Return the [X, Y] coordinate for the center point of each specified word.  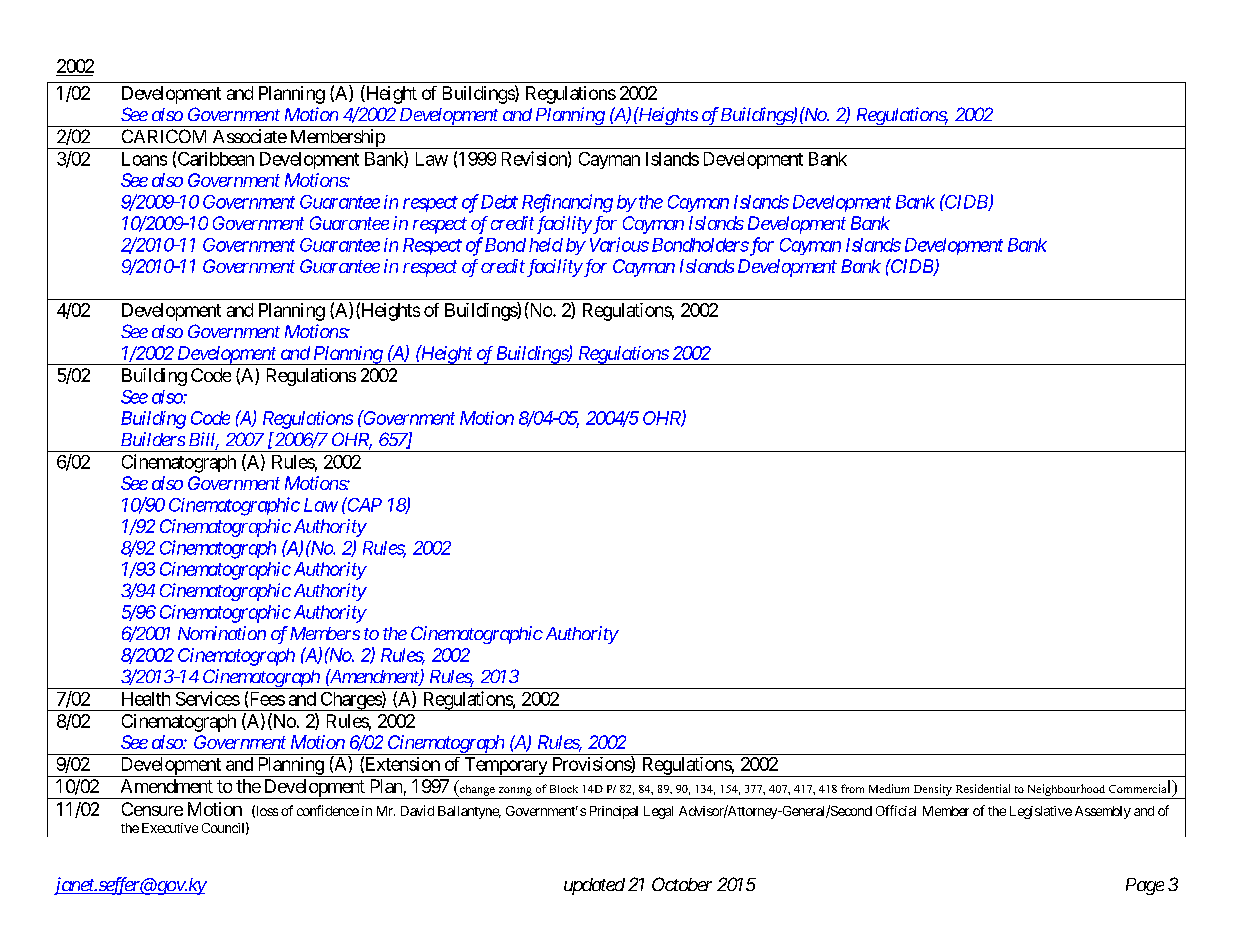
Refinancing [567, 203]
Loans [144, 159]
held [546, 245]
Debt [499, 202]
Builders [153, 439]
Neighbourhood [1066, 790]
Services [208, 698]
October [682, 884]
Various [619, 244]
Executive [170, 828]
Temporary [505, 767]
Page [1145, 886]
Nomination [222, 633]
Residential [983, 788]
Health [146, 699]
